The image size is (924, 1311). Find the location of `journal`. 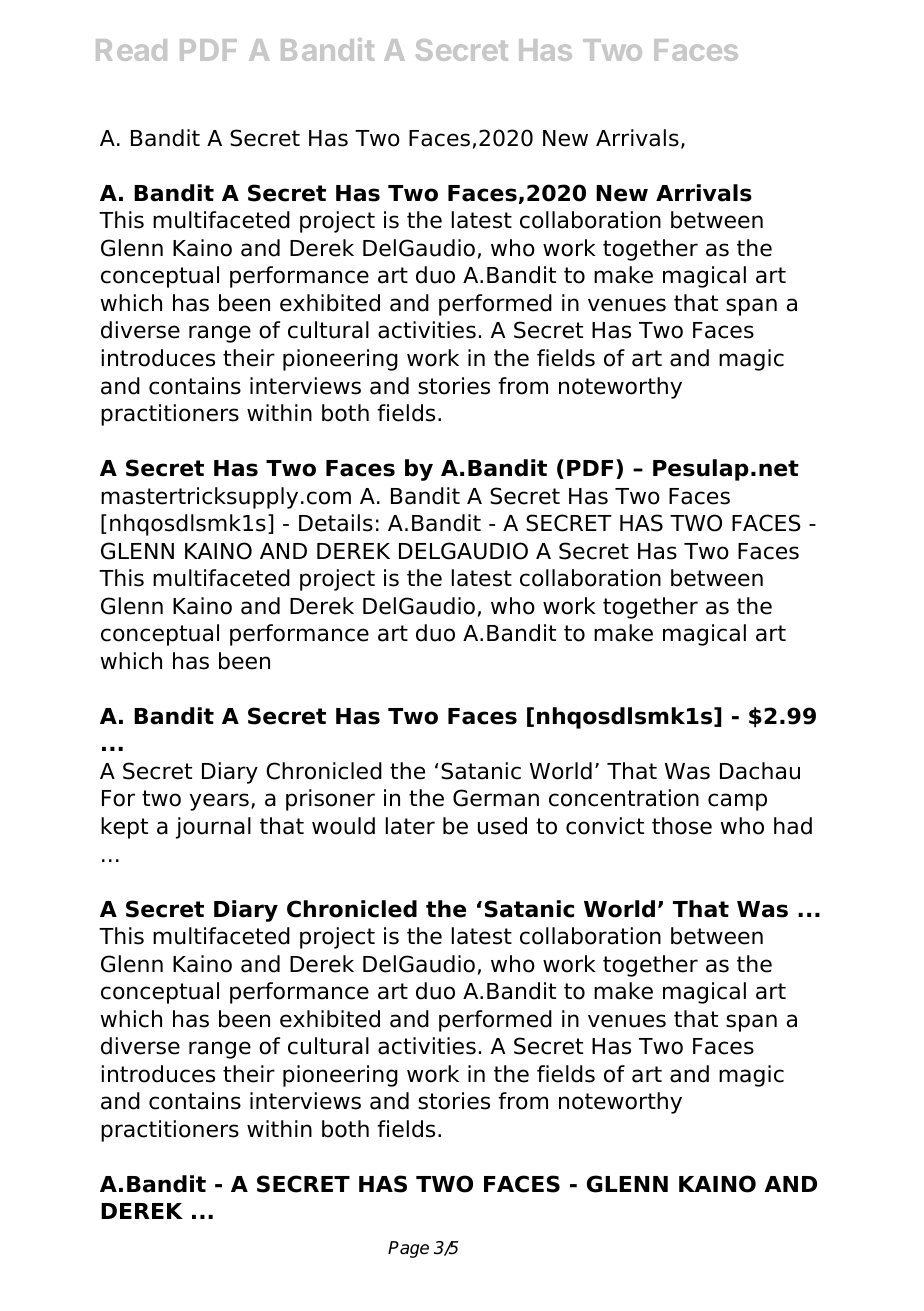

journal is located at coordinates (213, 828).
